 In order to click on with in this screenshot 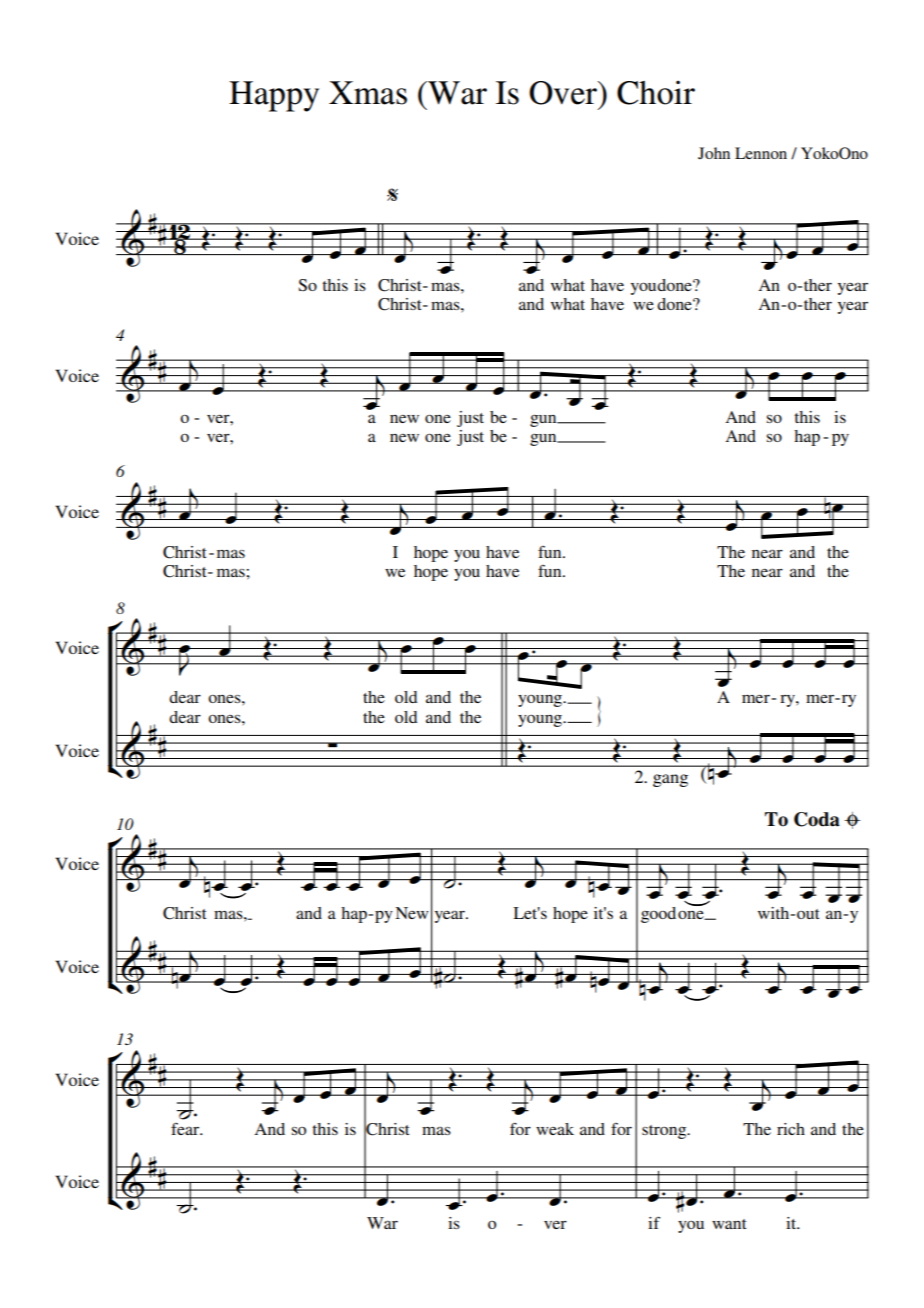, I will do `click(775, 913)`.
